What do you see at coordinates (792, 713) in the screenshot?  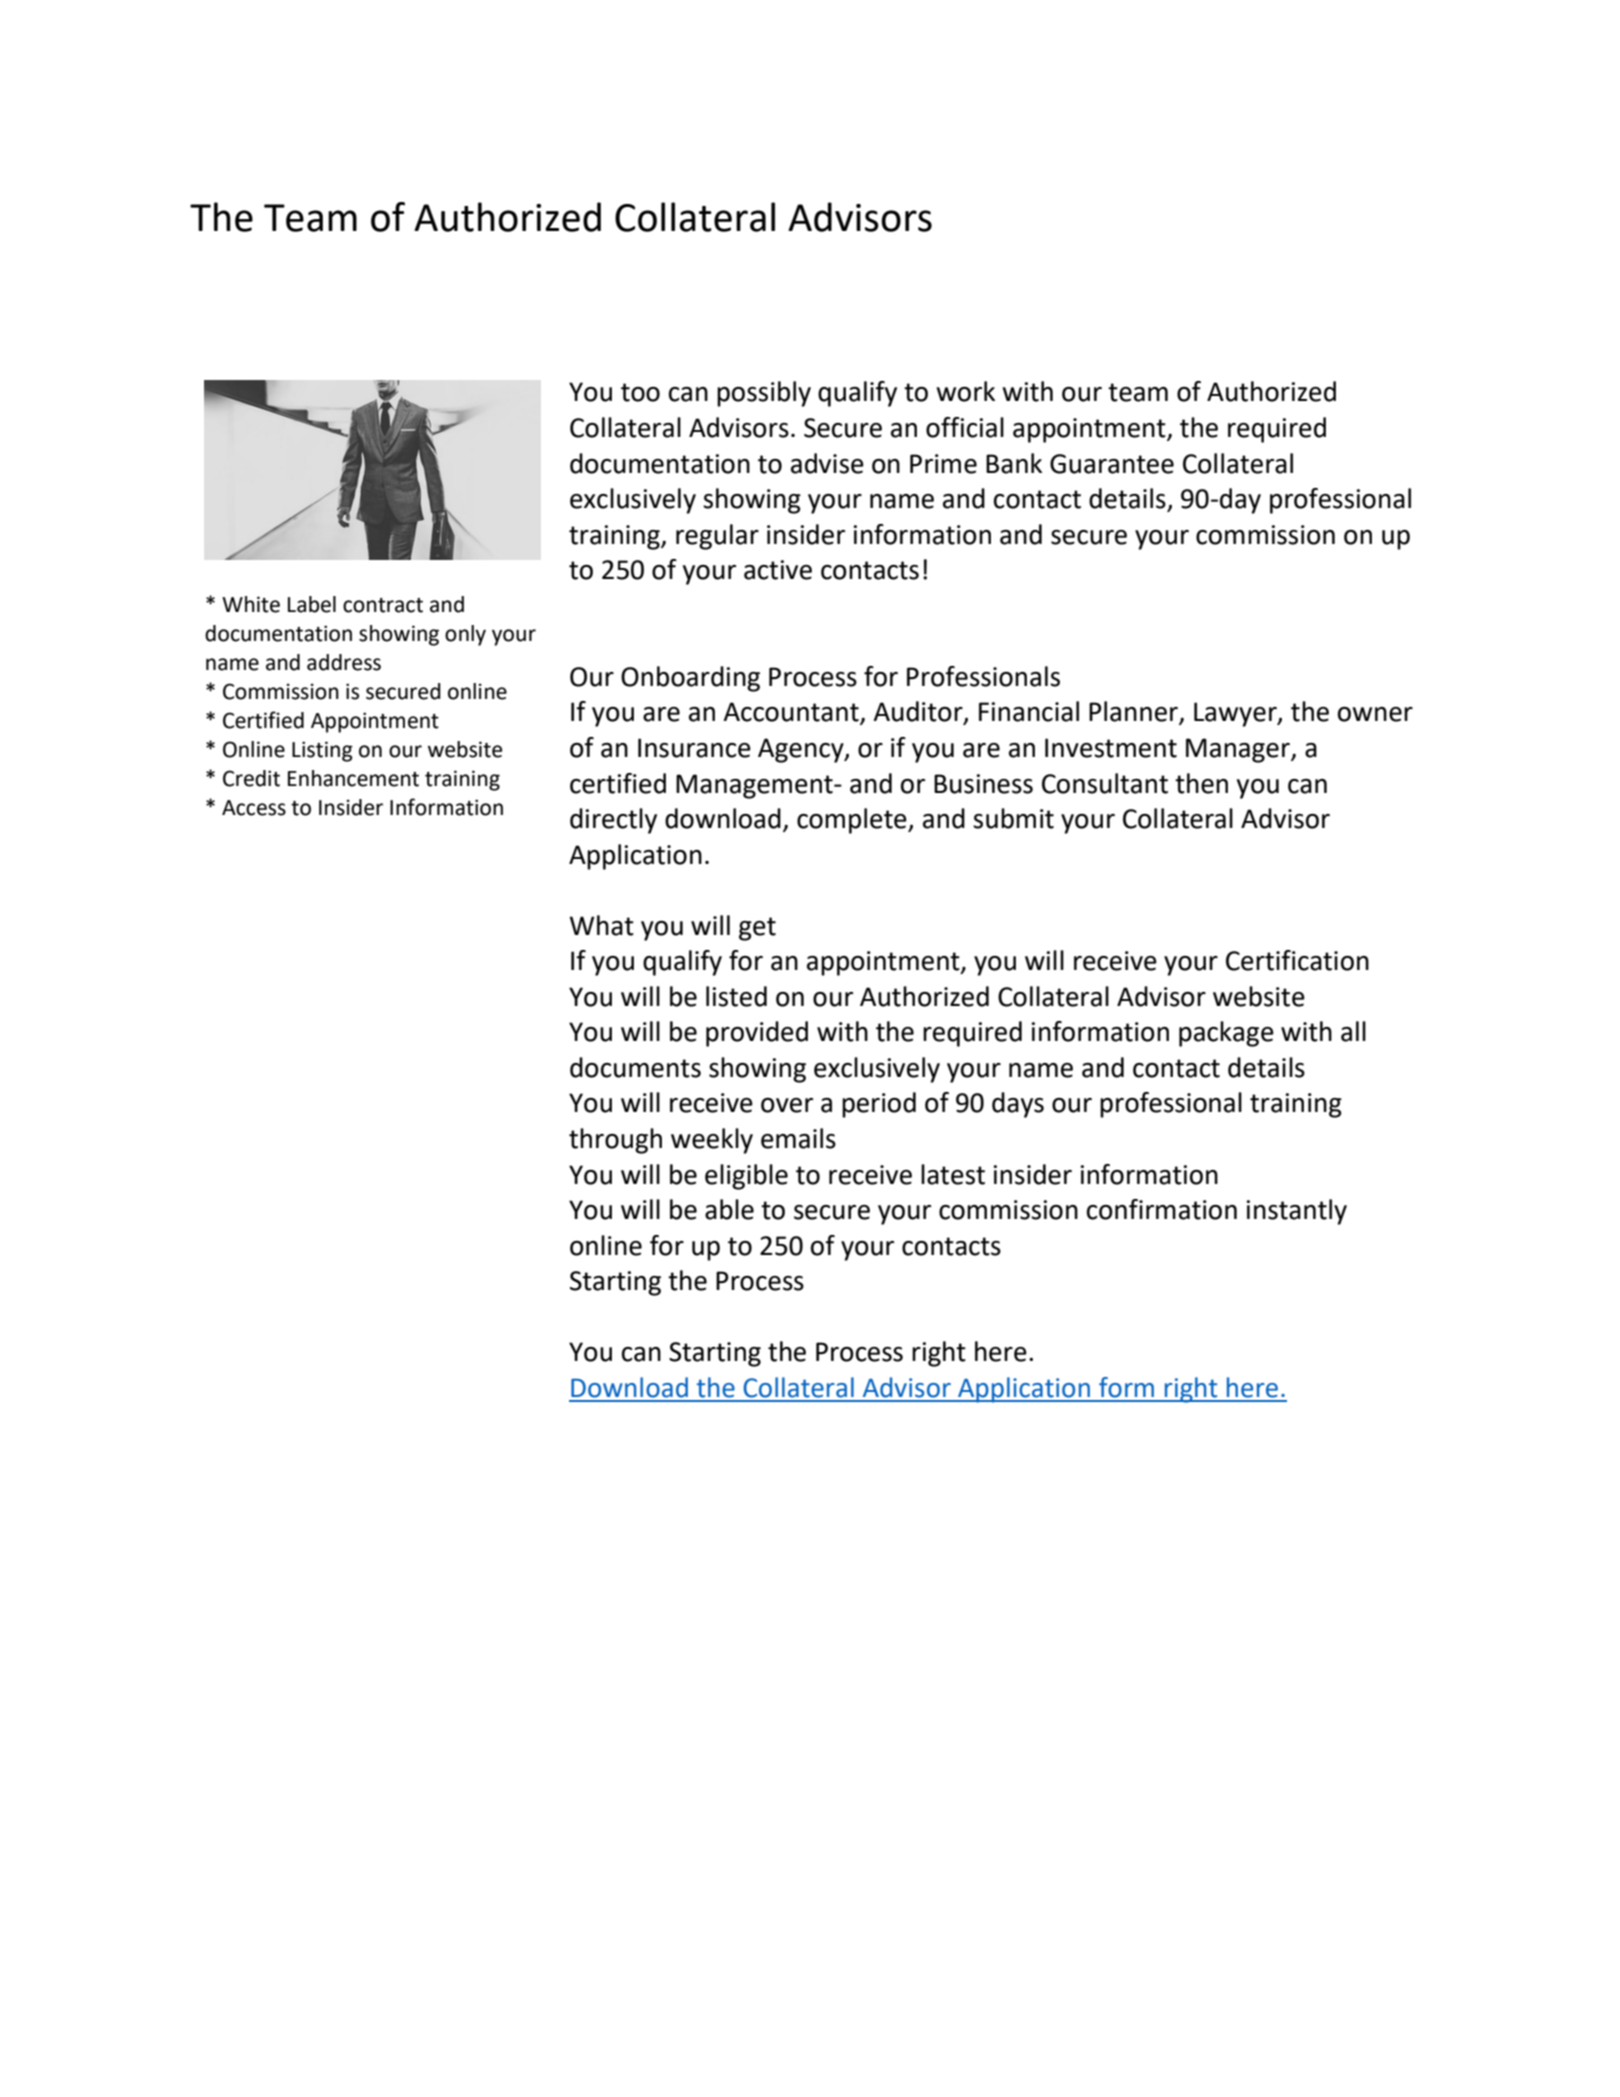 I see `Accountant` at bounding box center [792, 713].
